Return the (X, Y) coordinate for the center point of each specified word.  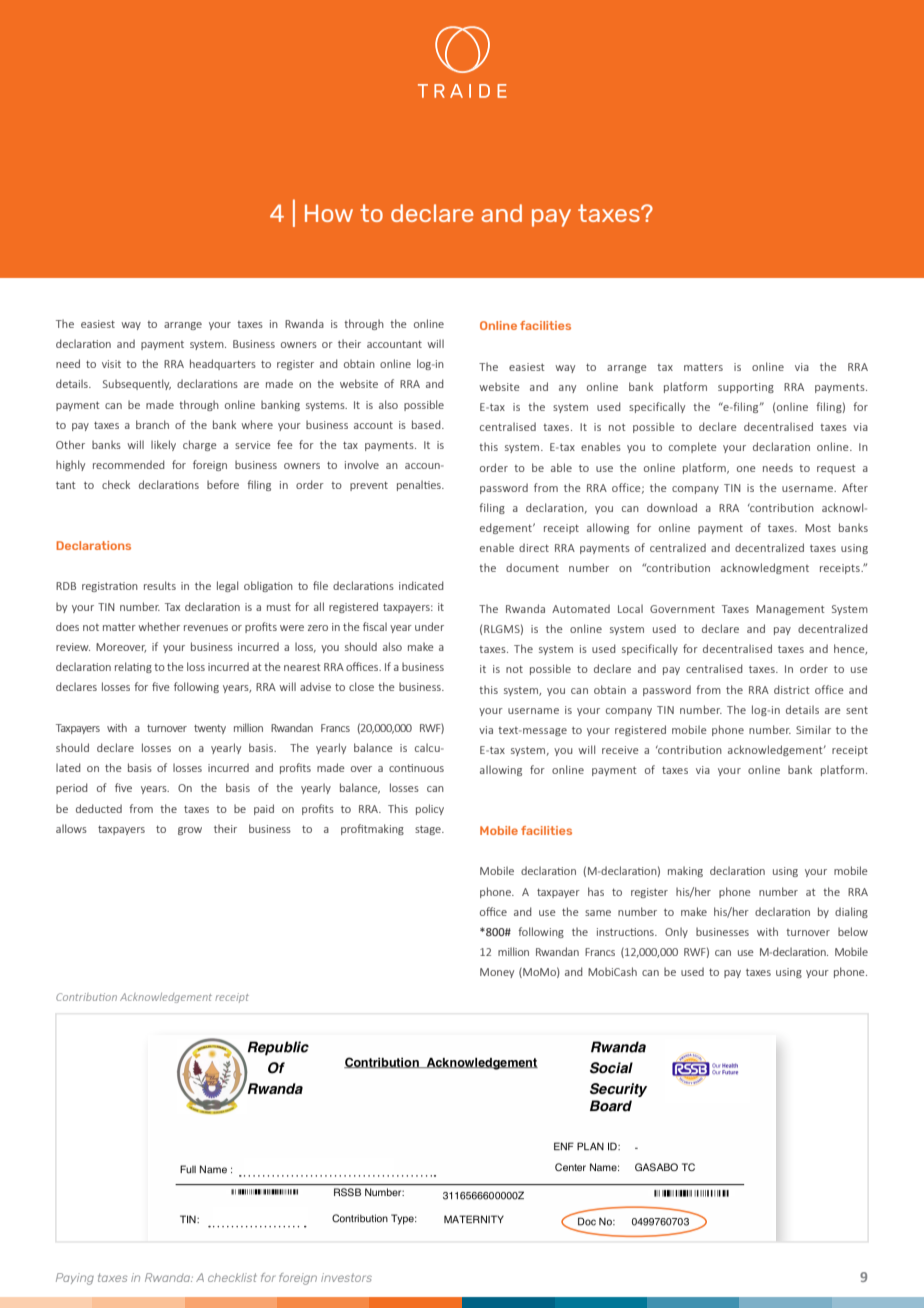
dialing (851, 912)
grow (190, 831)
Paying (75, 1279)
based (427, 424)
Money (497, 973)
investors (346, 1277)
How (329, 213)
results (160, 585)
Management (790, 610)
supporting (746, 388)
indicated (421, 585)
